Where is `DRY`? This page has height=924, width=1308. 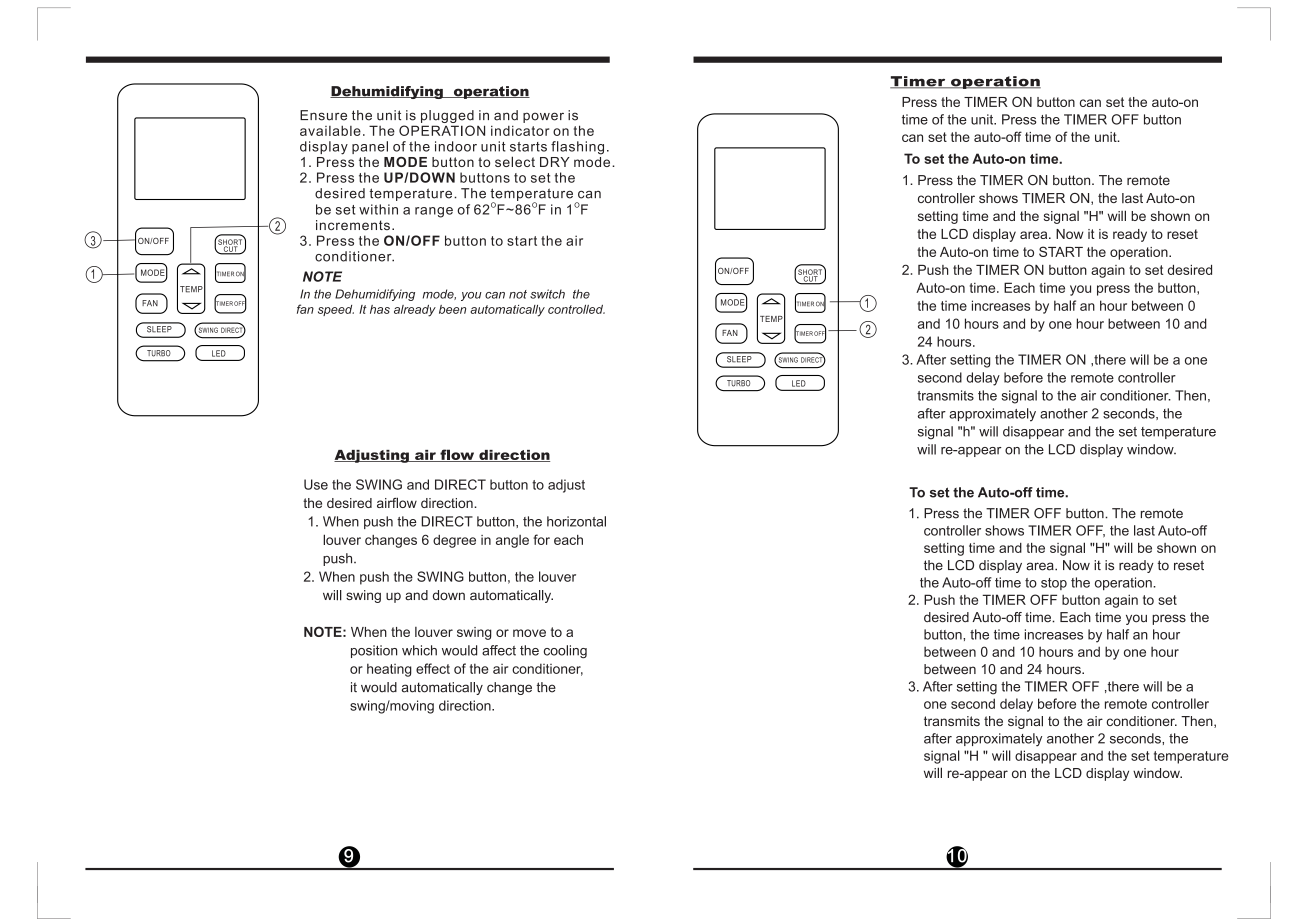
DRY is located at coordinates (555, 162).
